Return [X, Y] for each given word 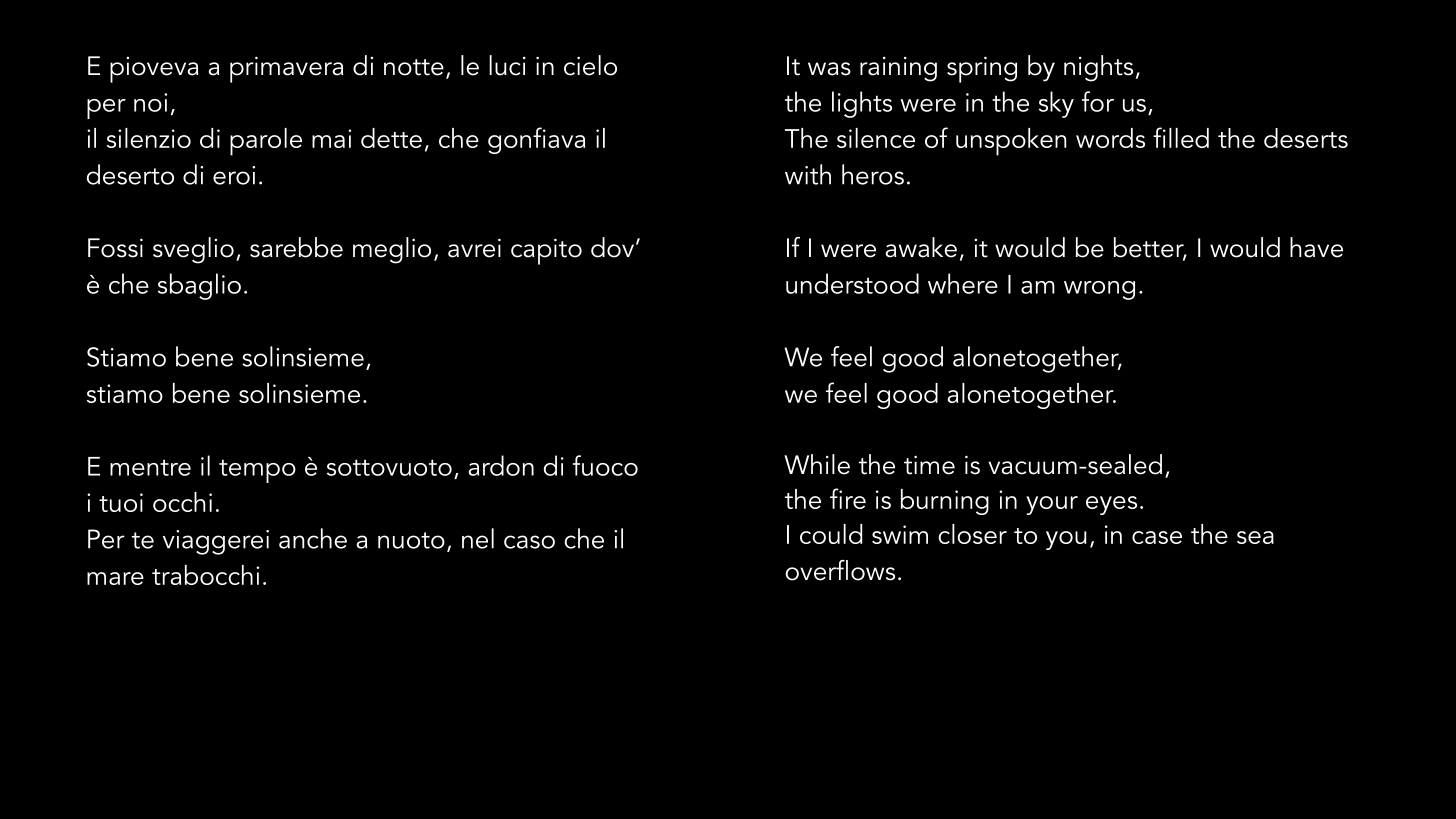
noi [150, 102]
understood [852, 283]
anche [313, 538]
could [831, 534]
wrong [1099, 290]
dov [614, 247]
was [829, 69]
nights [1098, 68]
